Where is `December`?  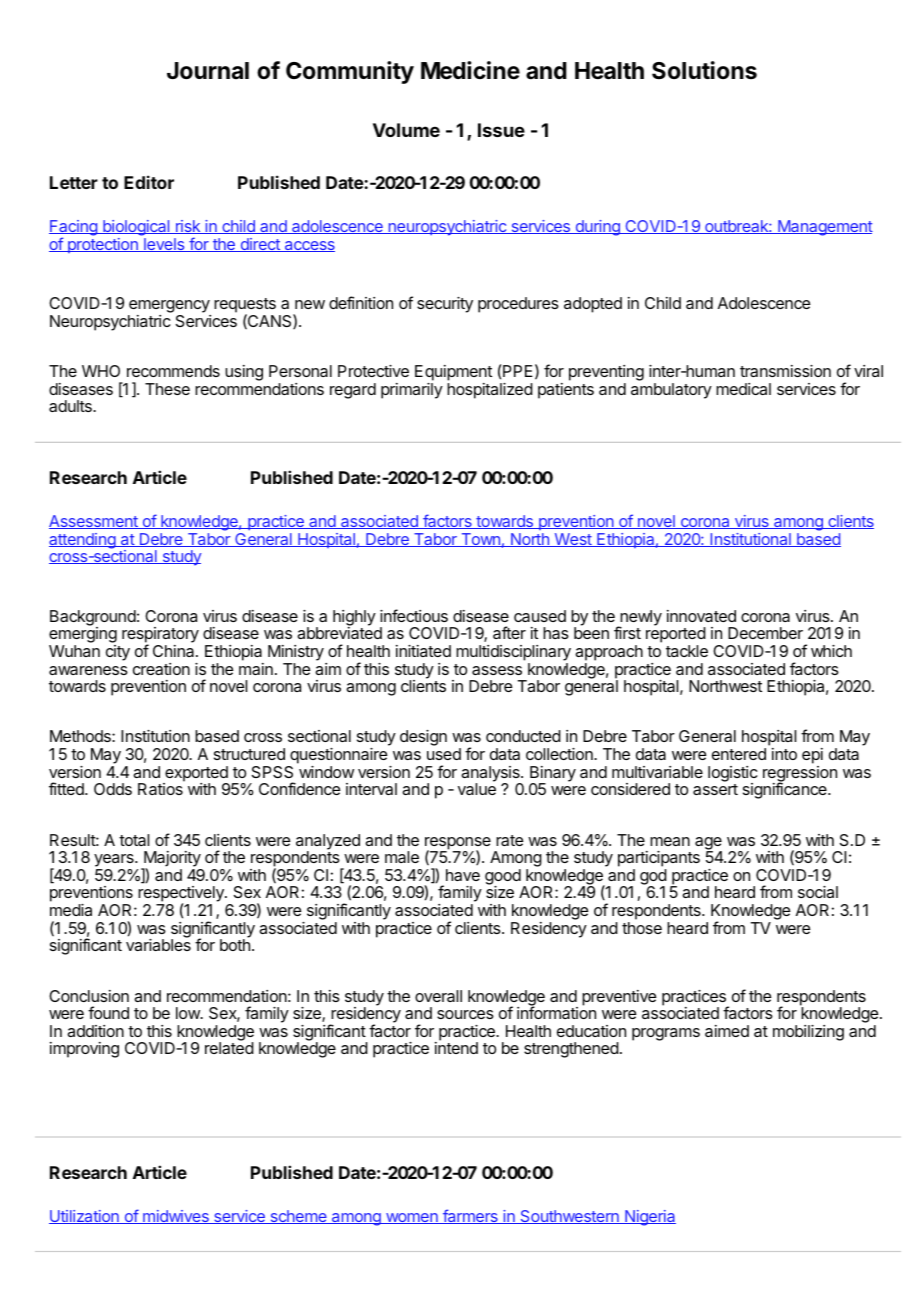
December is located at coordinates (765, 633).
